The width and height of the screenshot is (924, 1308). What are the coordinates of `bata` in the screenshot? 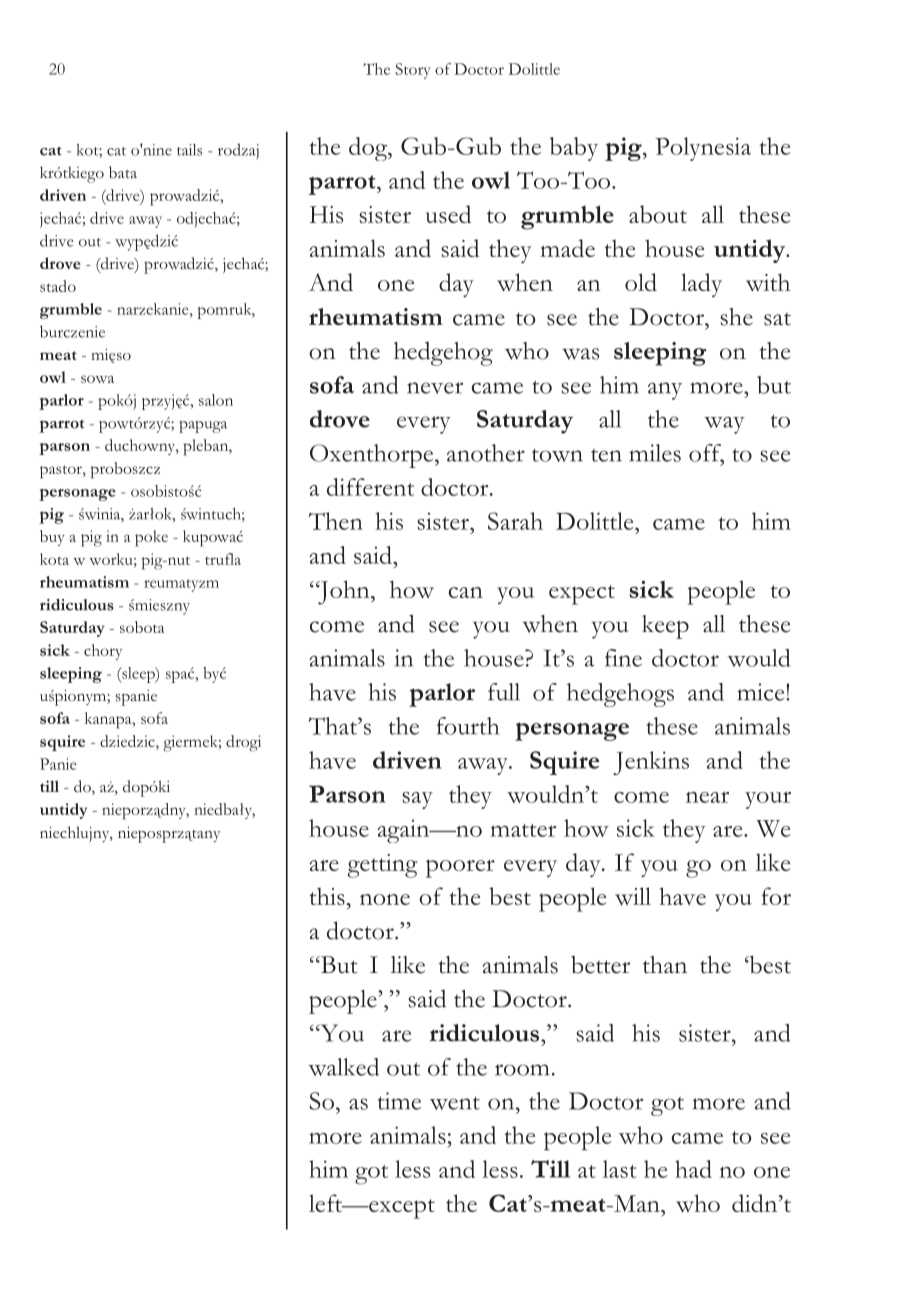 It's located at (123, 172).
